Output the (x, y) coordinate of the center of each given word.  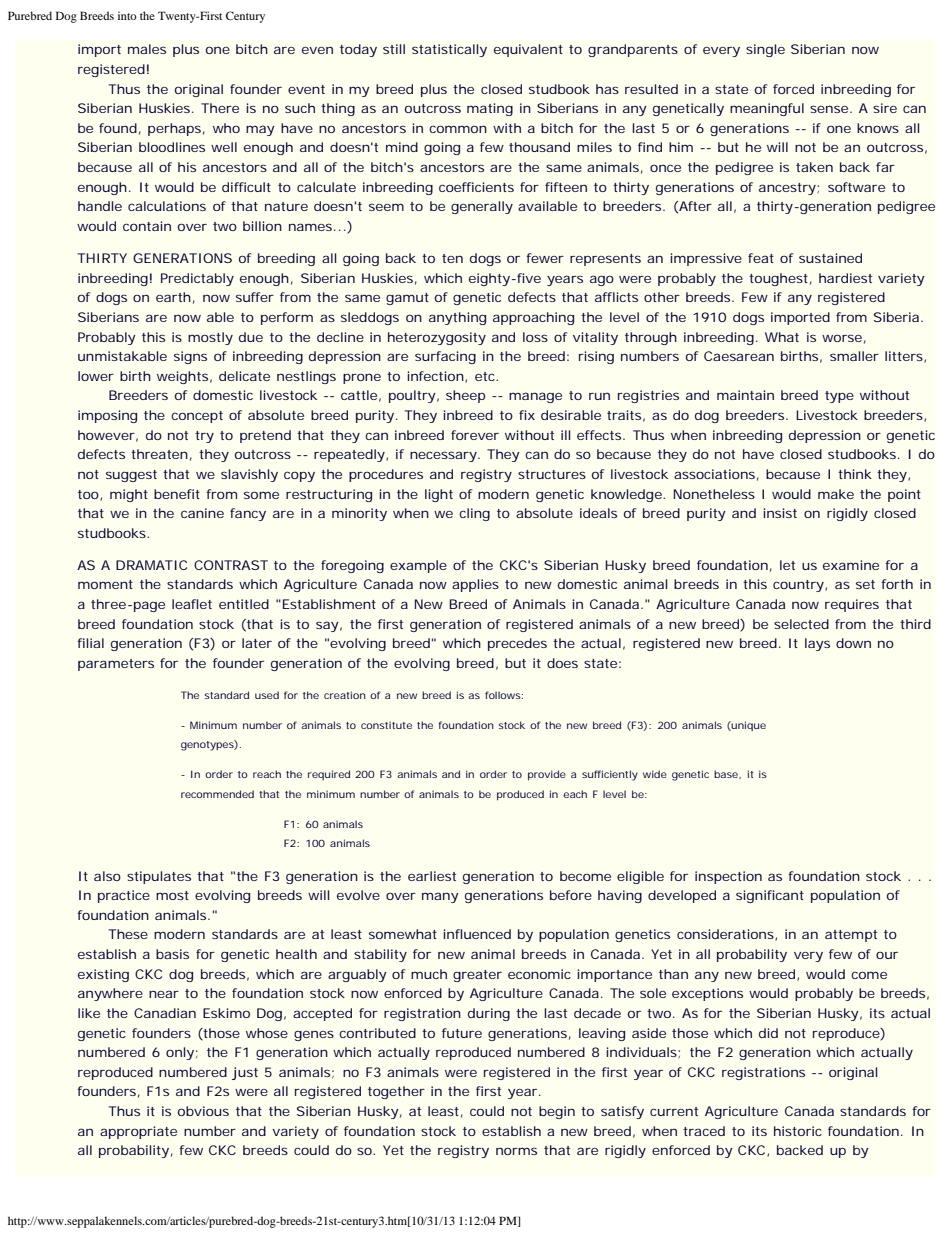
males (147, 49)
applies (475, 585)
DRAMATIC (151, 565)
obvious (203, 1111)
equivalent (528, 50)
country (798, 586)
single (765, 50)
